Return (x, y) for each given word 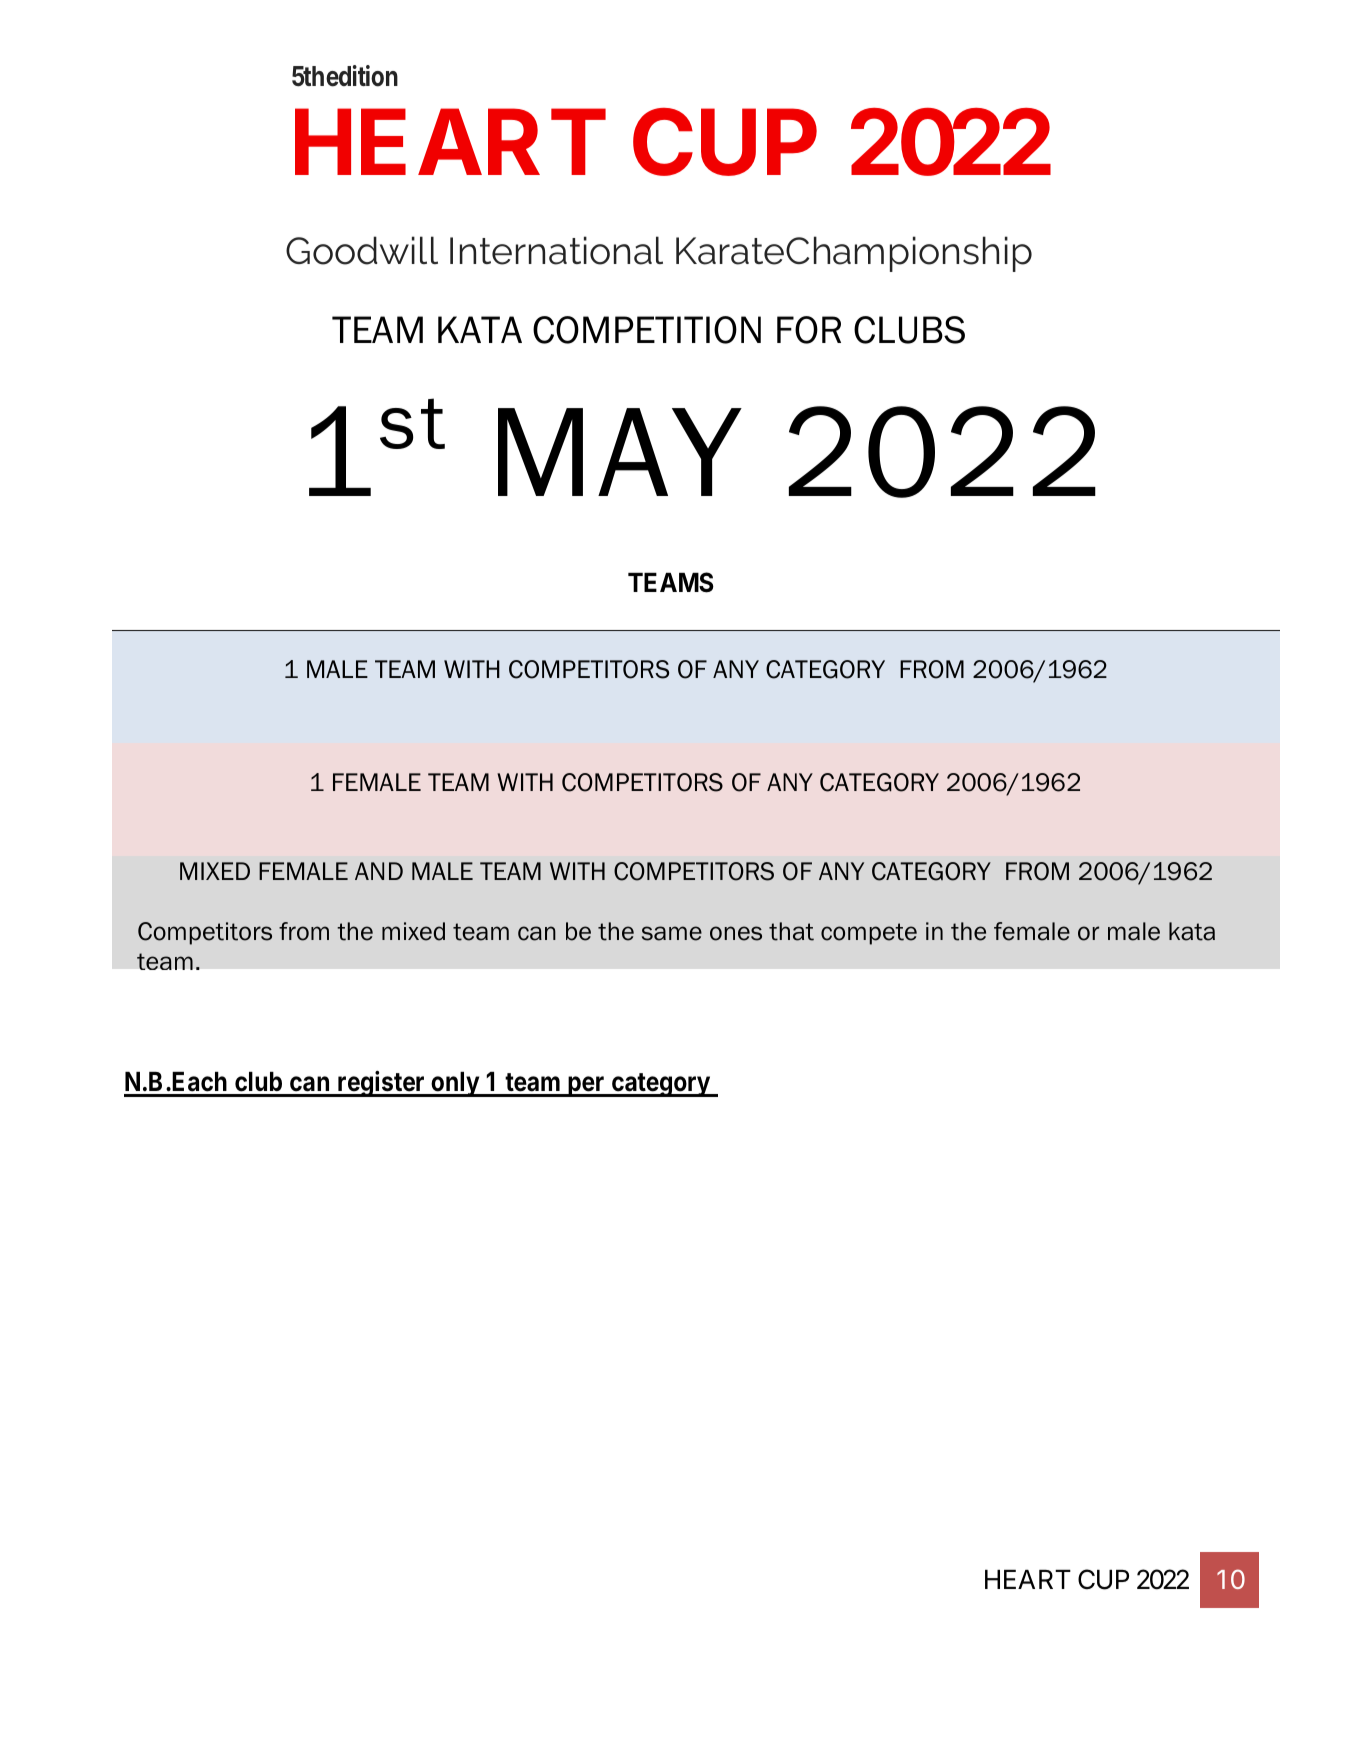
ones (736, 933)
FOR (809, 330)
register (381, 1084)
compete (869, 934)
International (556, 250)
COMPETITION (647, 330)
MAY (620, 452)
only (455, 1084)
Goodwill (362, 250)
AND (379, 871)
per (586, 1086)
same (672, 933)
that (791, 931)
